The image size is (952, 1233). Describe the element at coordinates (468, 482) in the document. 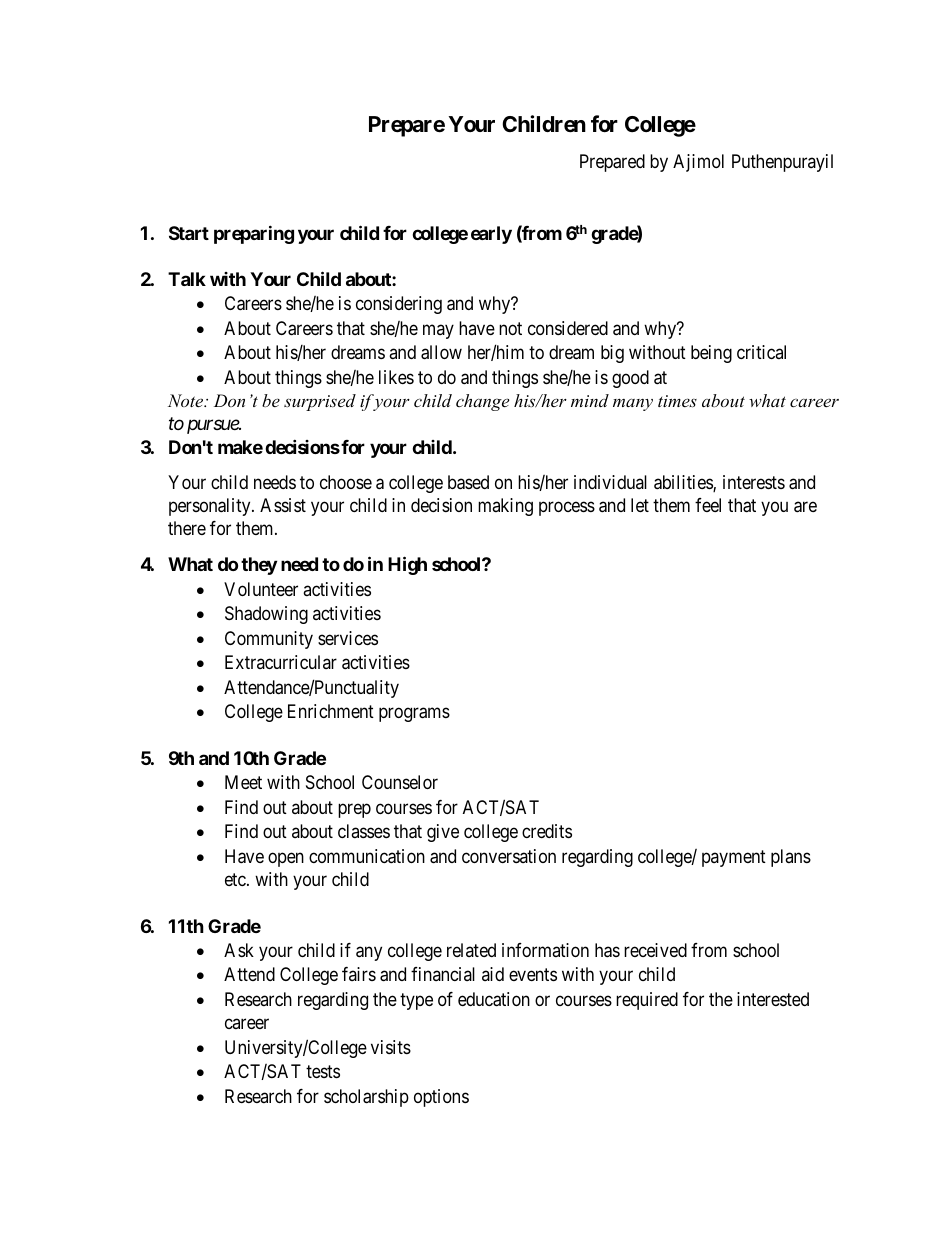

I see `based` at that location.
